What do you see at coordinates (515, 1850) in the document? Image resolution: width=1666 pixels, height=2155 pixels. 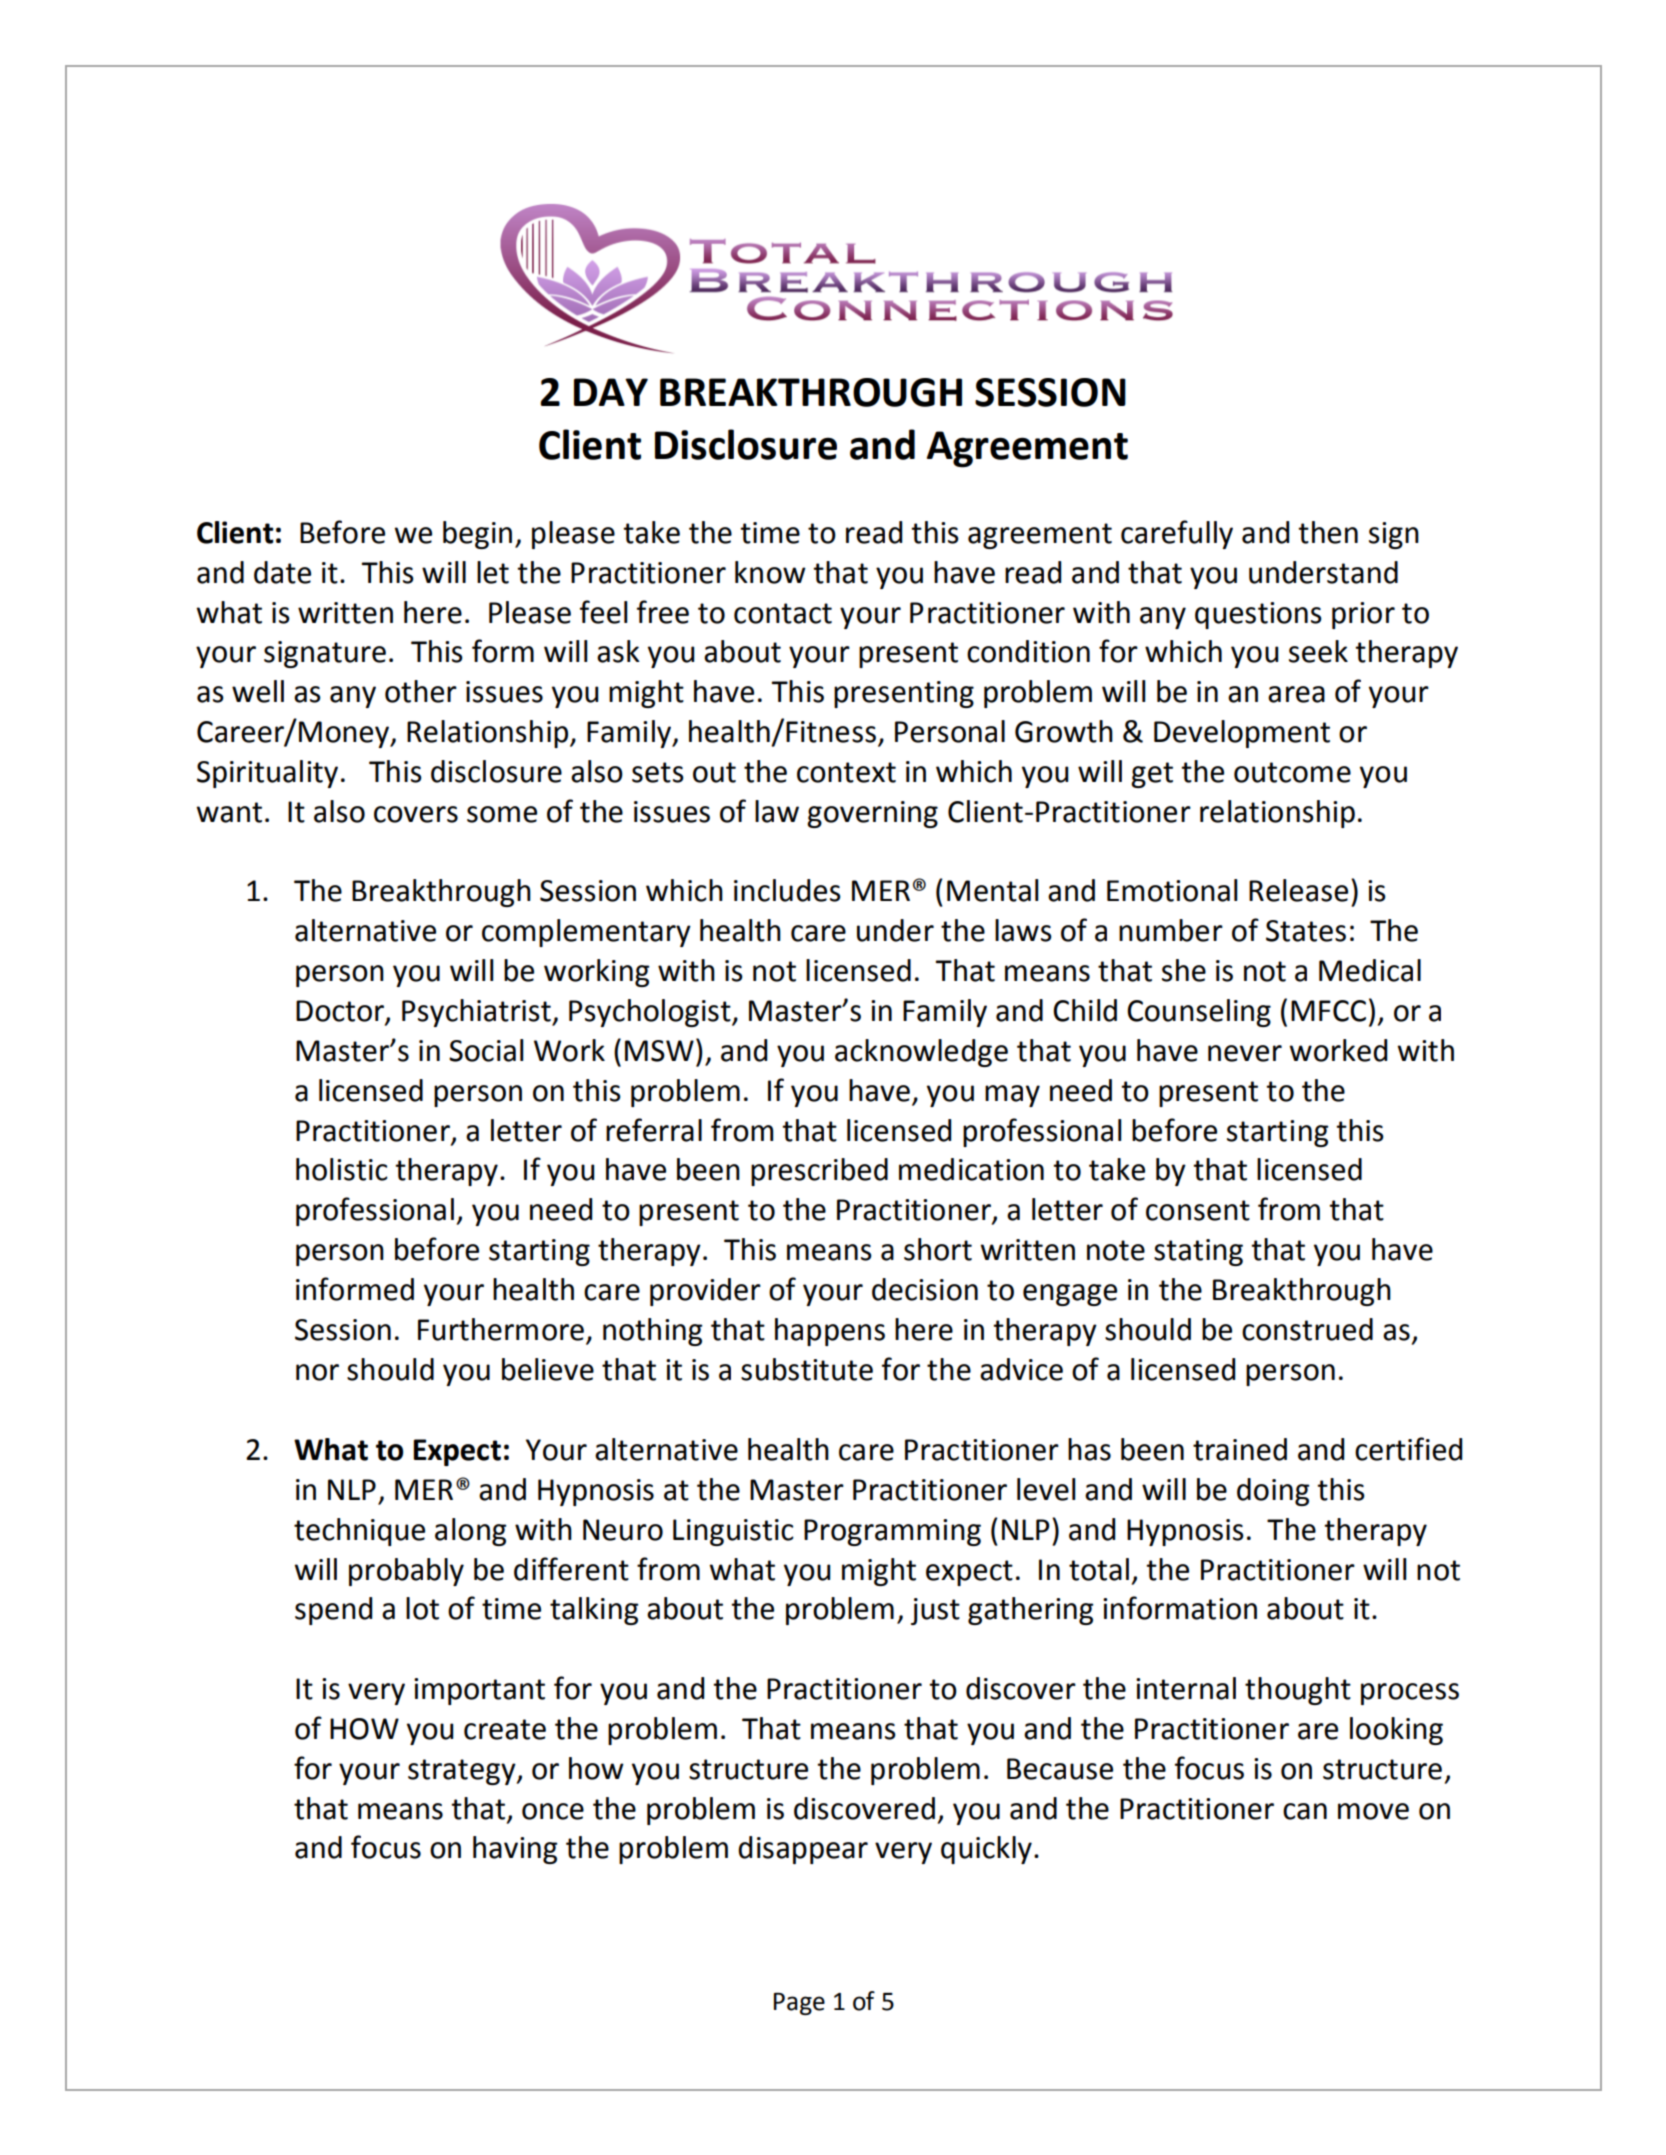 I see `having` at bounding box center [515, 1850].
